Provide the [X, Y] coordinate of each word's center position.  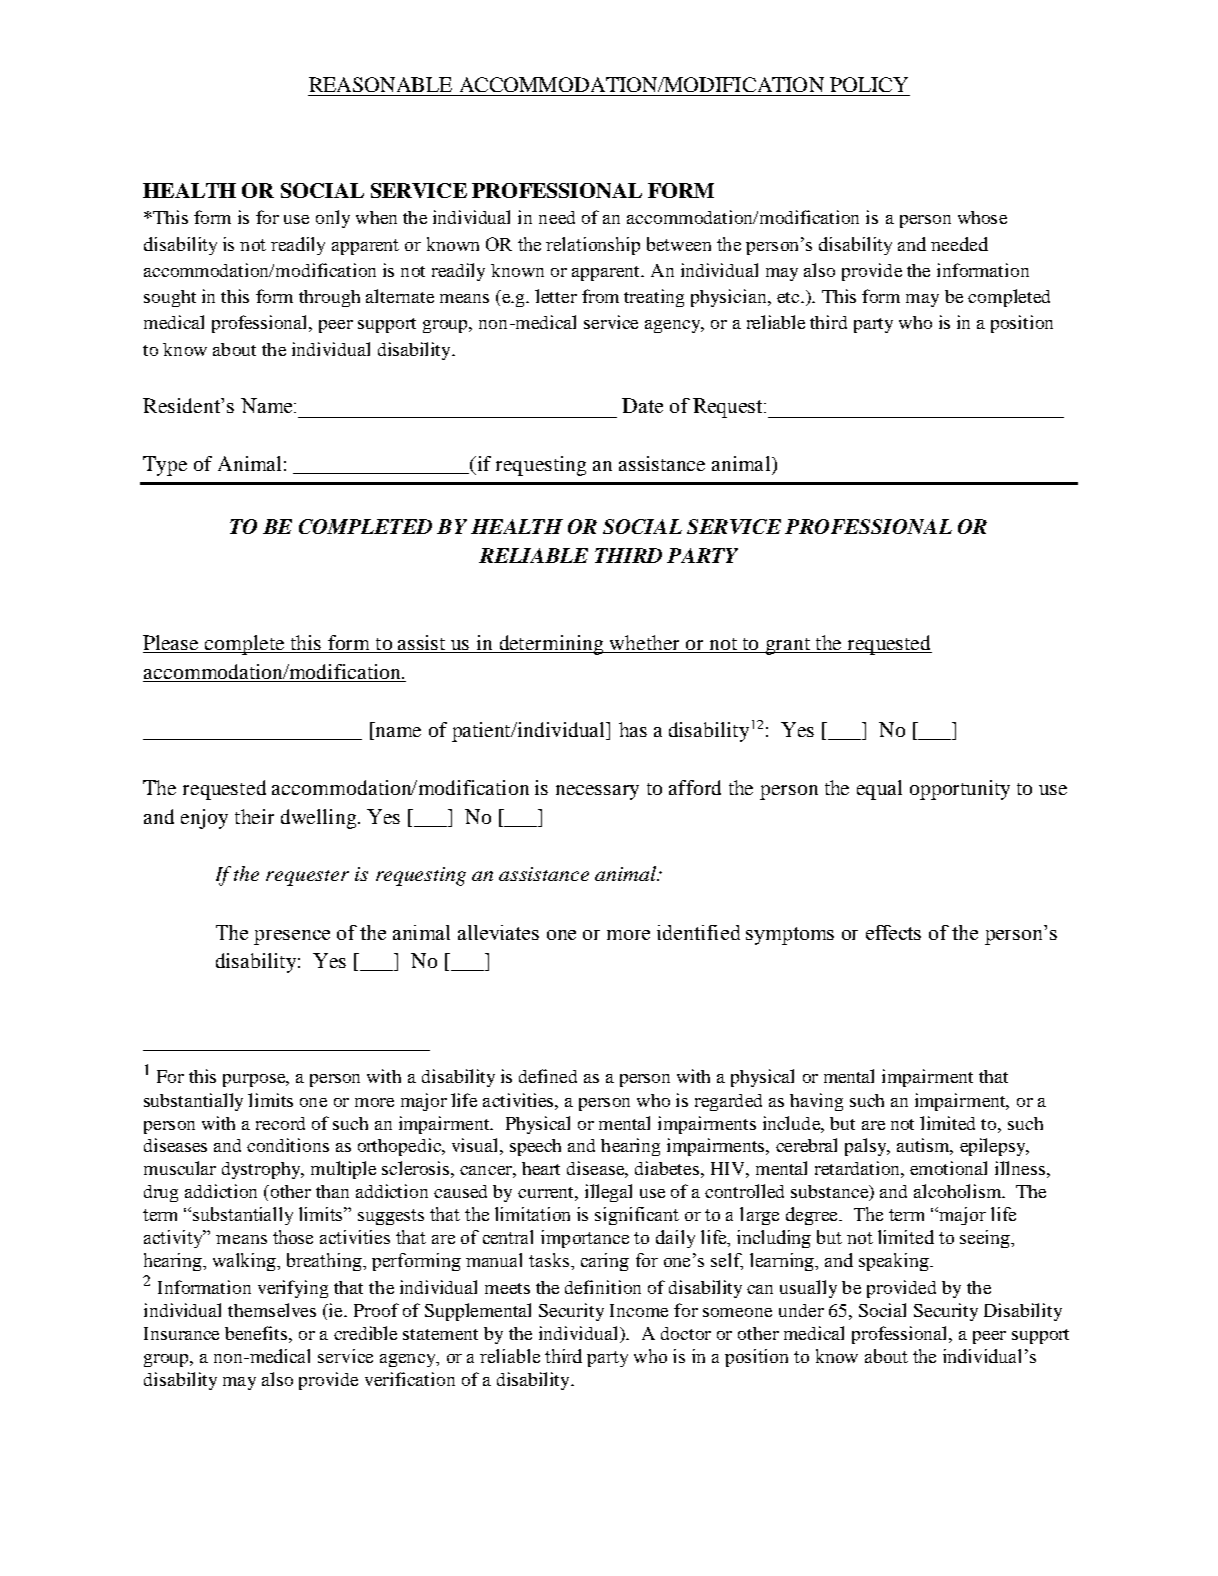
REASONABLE [380, 84]
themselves [272, 1310]
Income [639, 1310]
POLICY [869, 84]
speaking [895, 1262]
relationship [593, 246]
